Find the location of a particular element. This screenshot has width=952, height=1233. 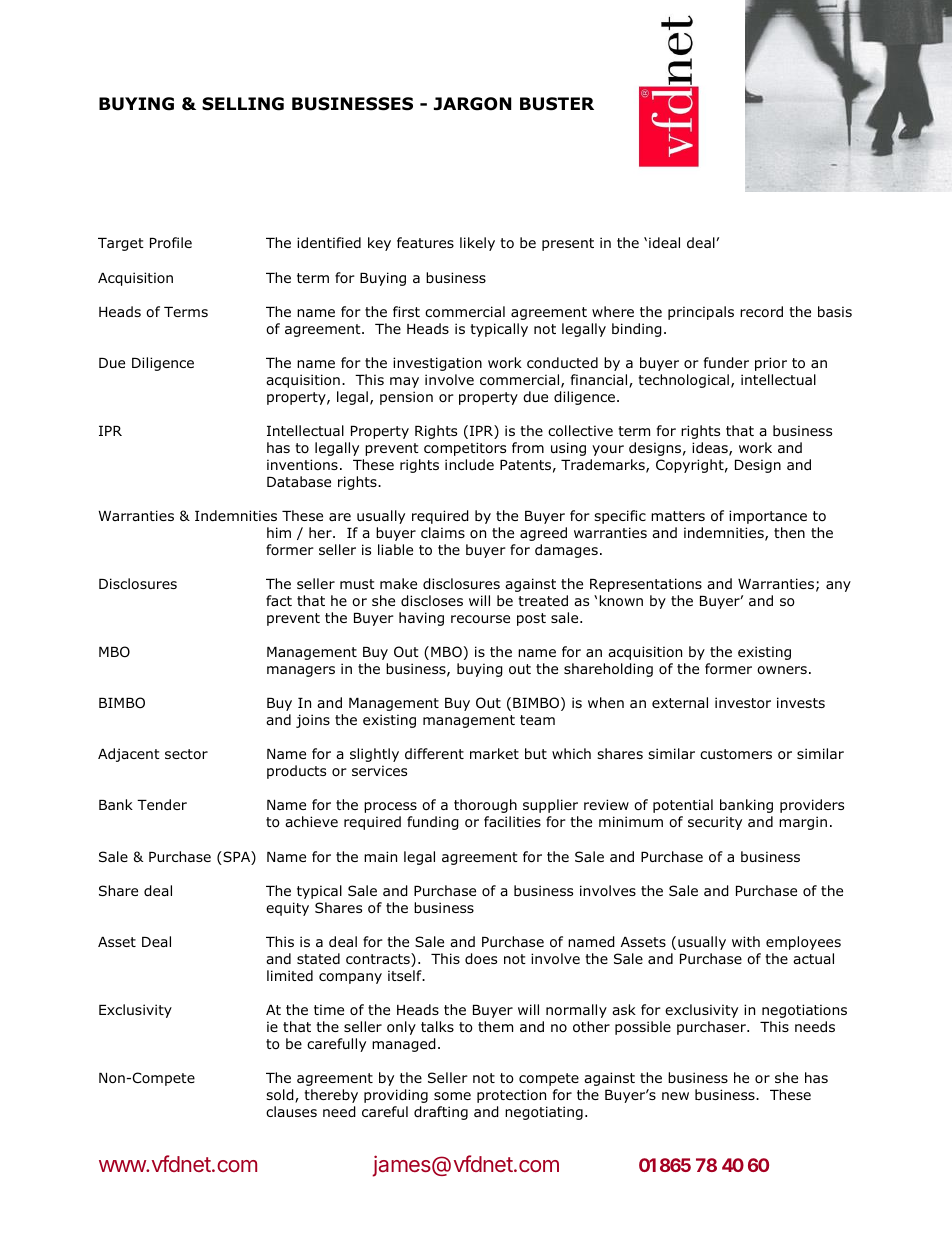

some is located at coordinates (452, 1096).
